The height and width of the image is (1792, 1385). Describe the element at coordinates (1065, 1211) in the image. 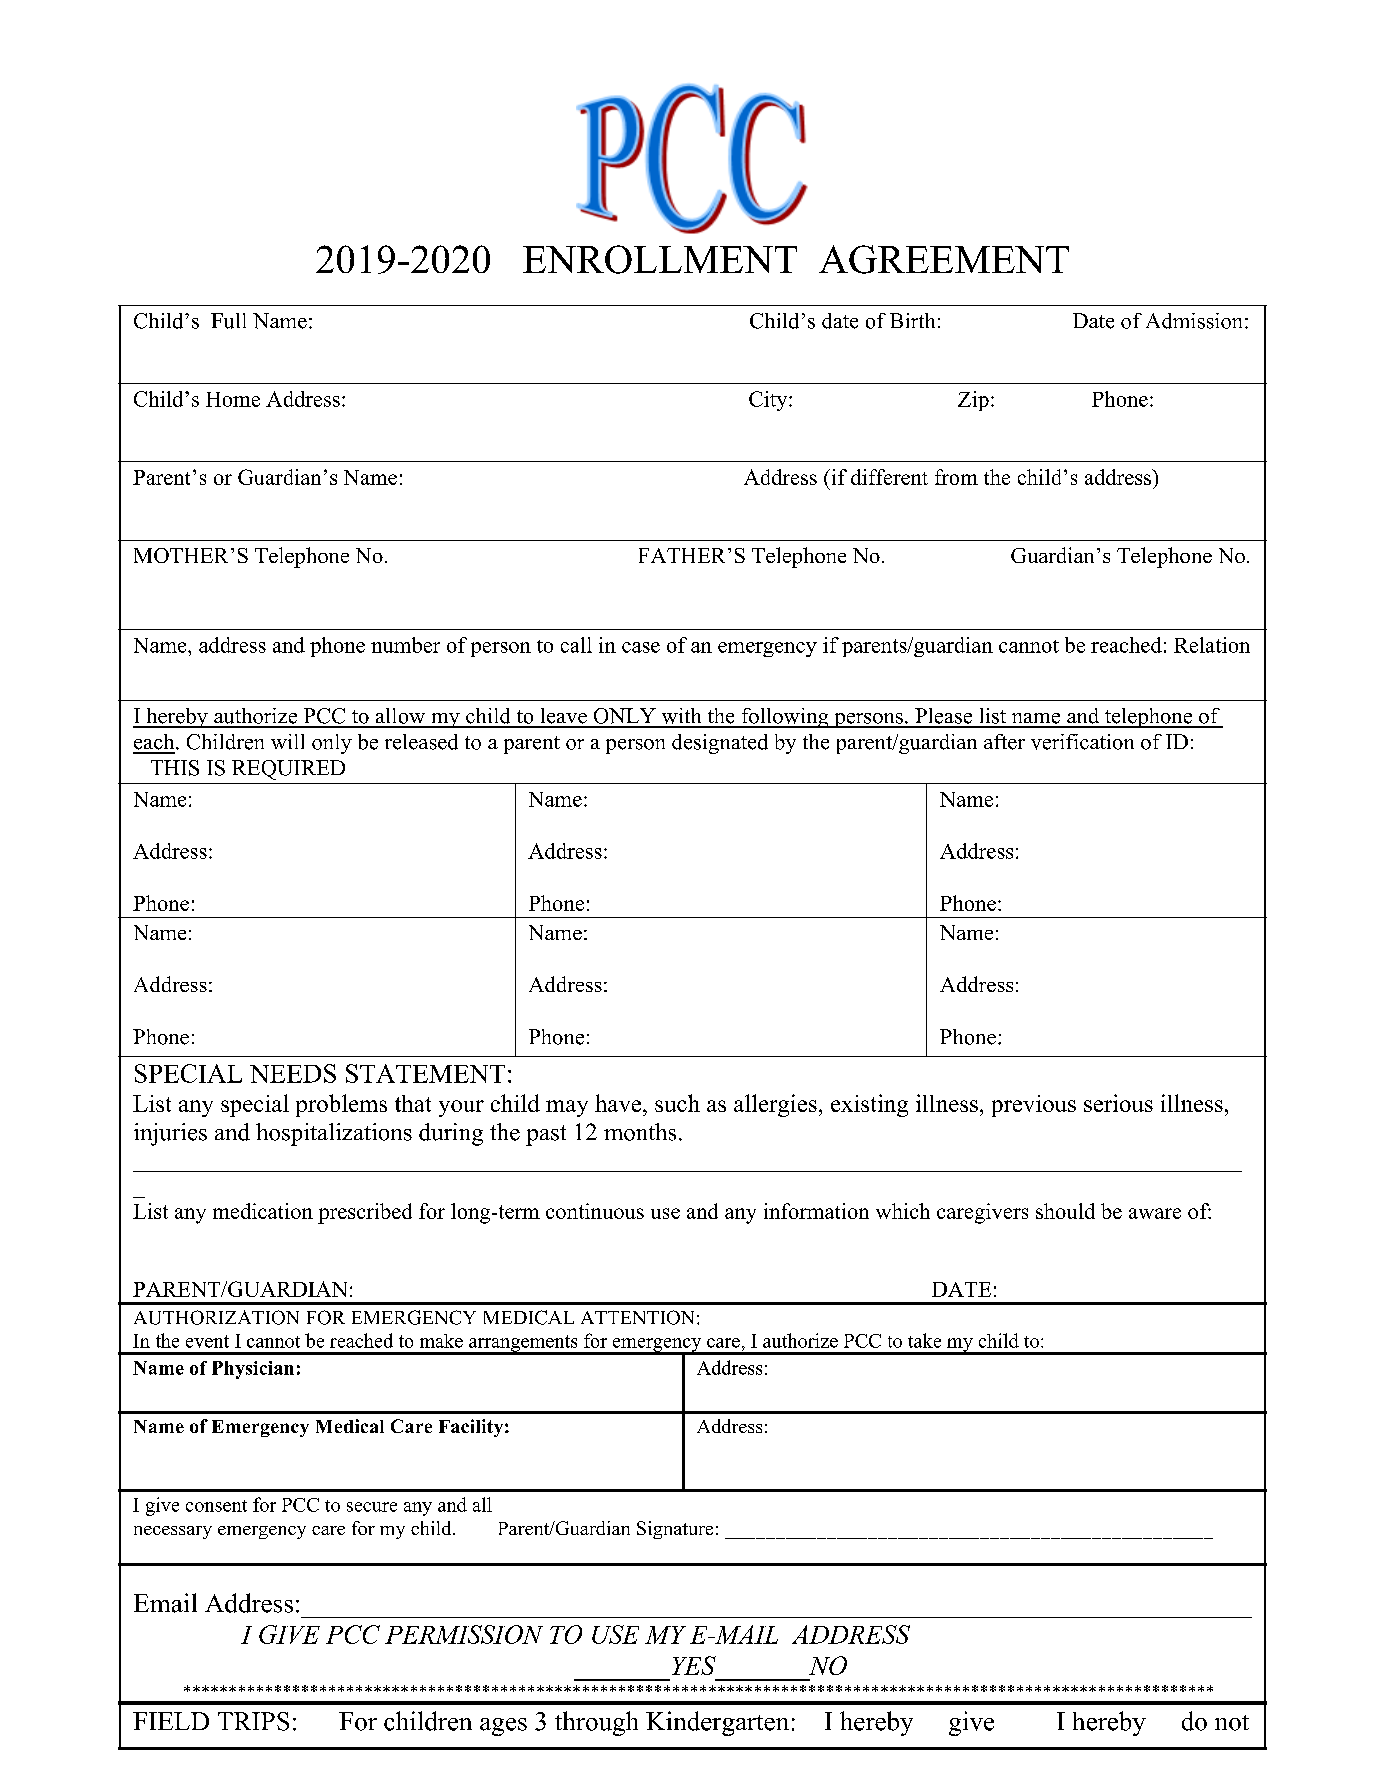

I see `should` at that location.
